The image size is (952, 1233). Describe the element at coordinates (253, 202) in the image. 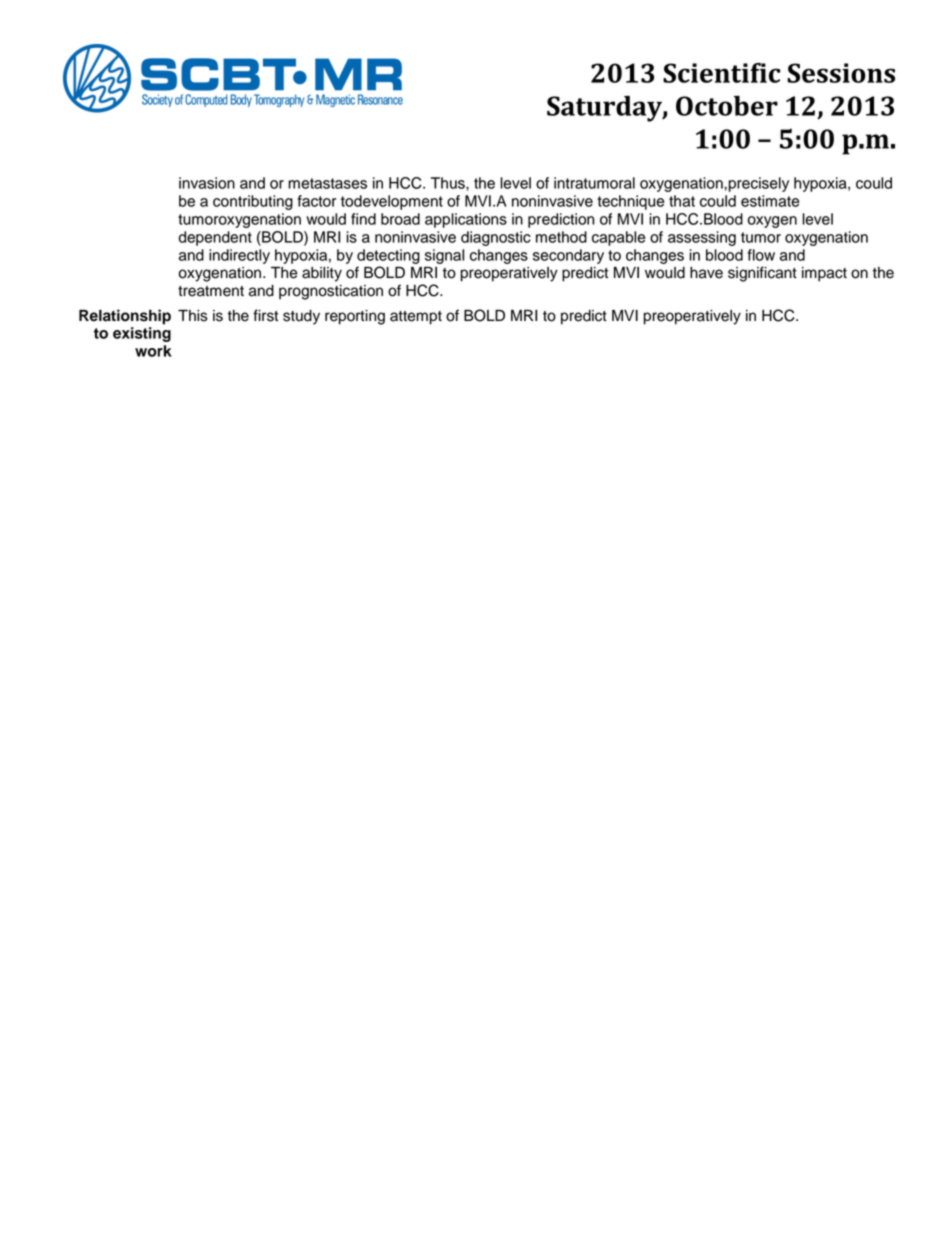

I see `contributing` at that location.
